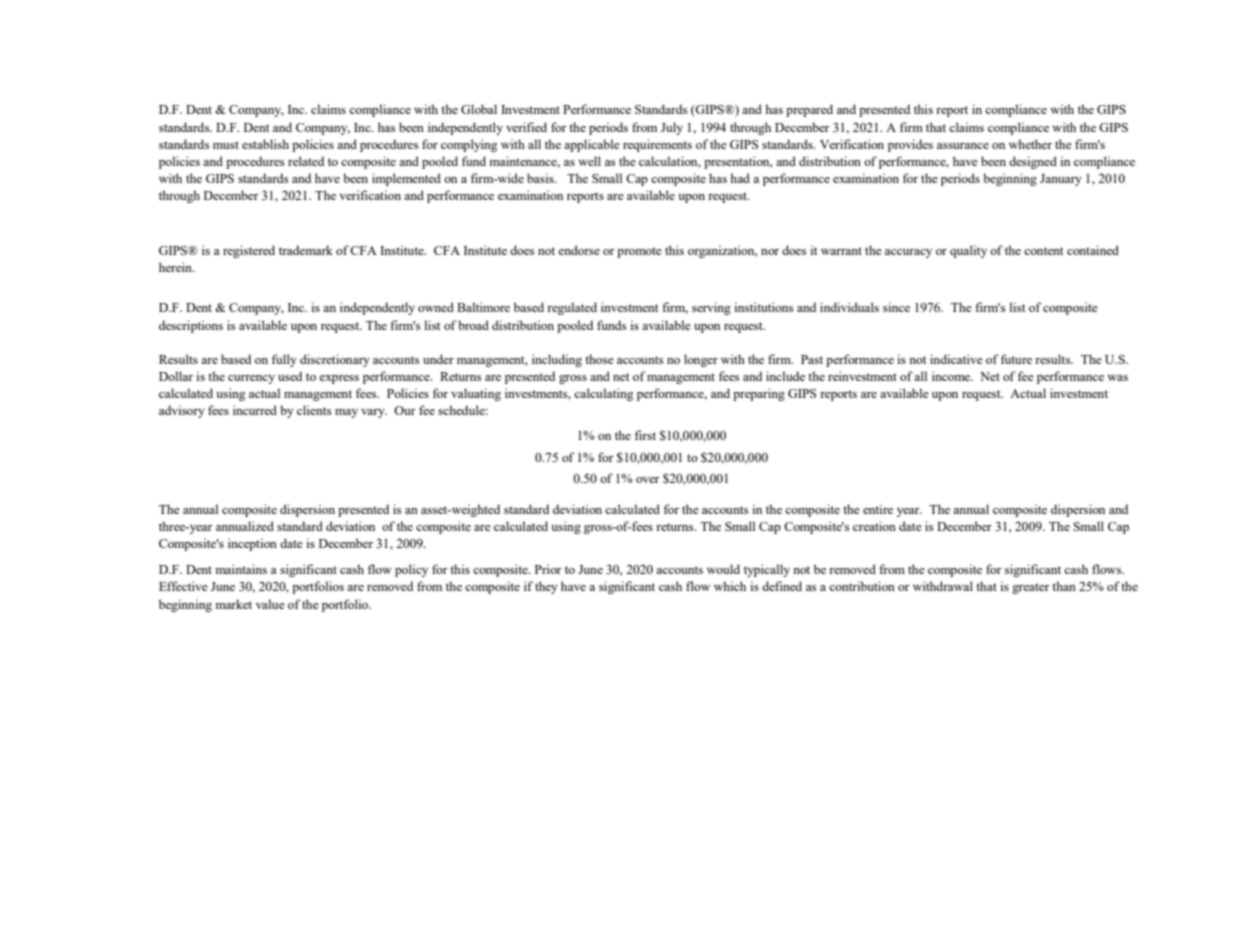 Image resolution: width=1233 pixels, height=952 pixels. I want to click on which, so click(730, 586).
